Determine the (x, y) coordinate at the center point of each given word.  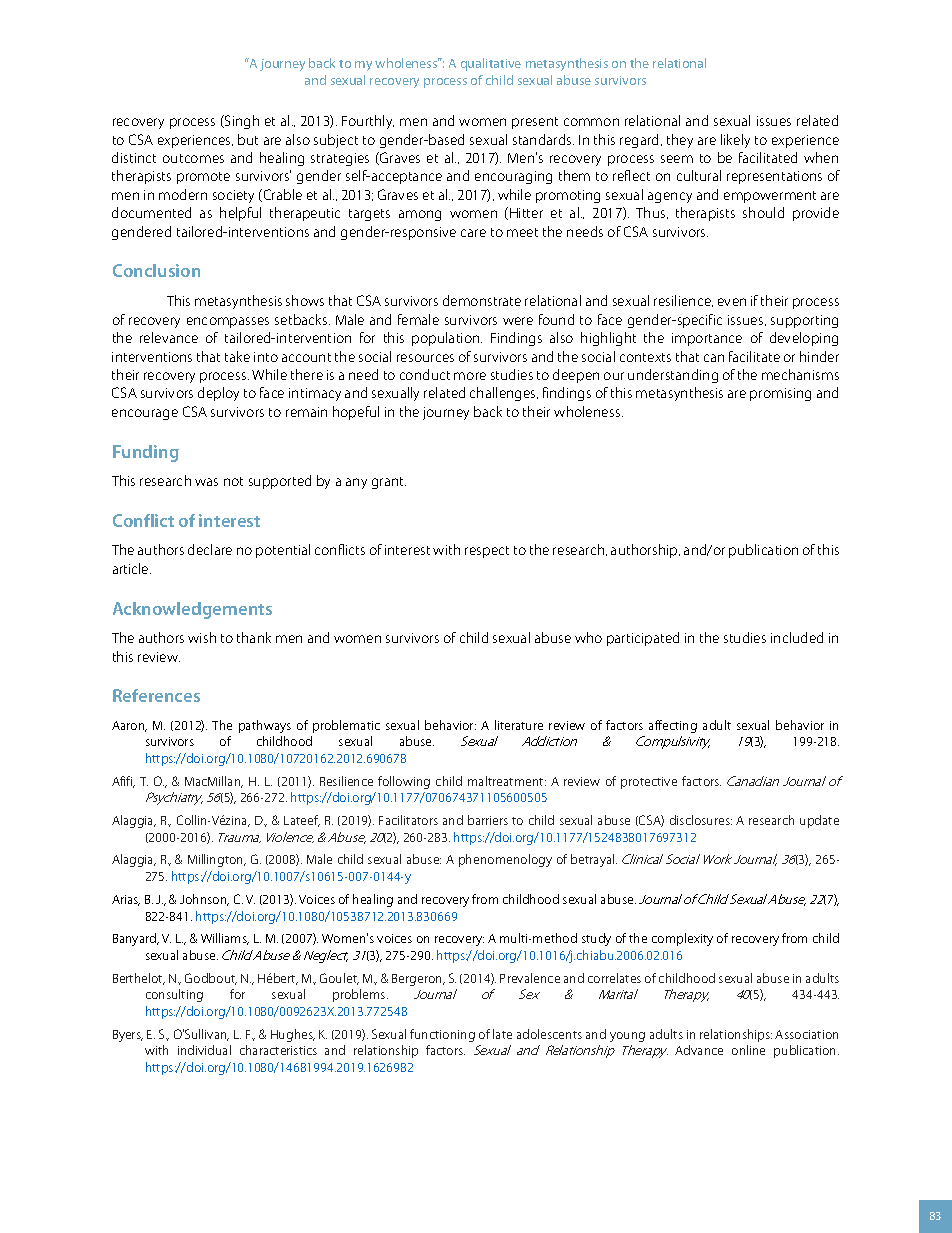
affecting (673, 726)
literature (519, 725)
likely (735, 141)
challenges (504, 394)
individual (204, 1050)
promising (780, 394)
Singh (241, 122)
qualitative (491, 64)
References (156, 695)
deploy (218, 394)
